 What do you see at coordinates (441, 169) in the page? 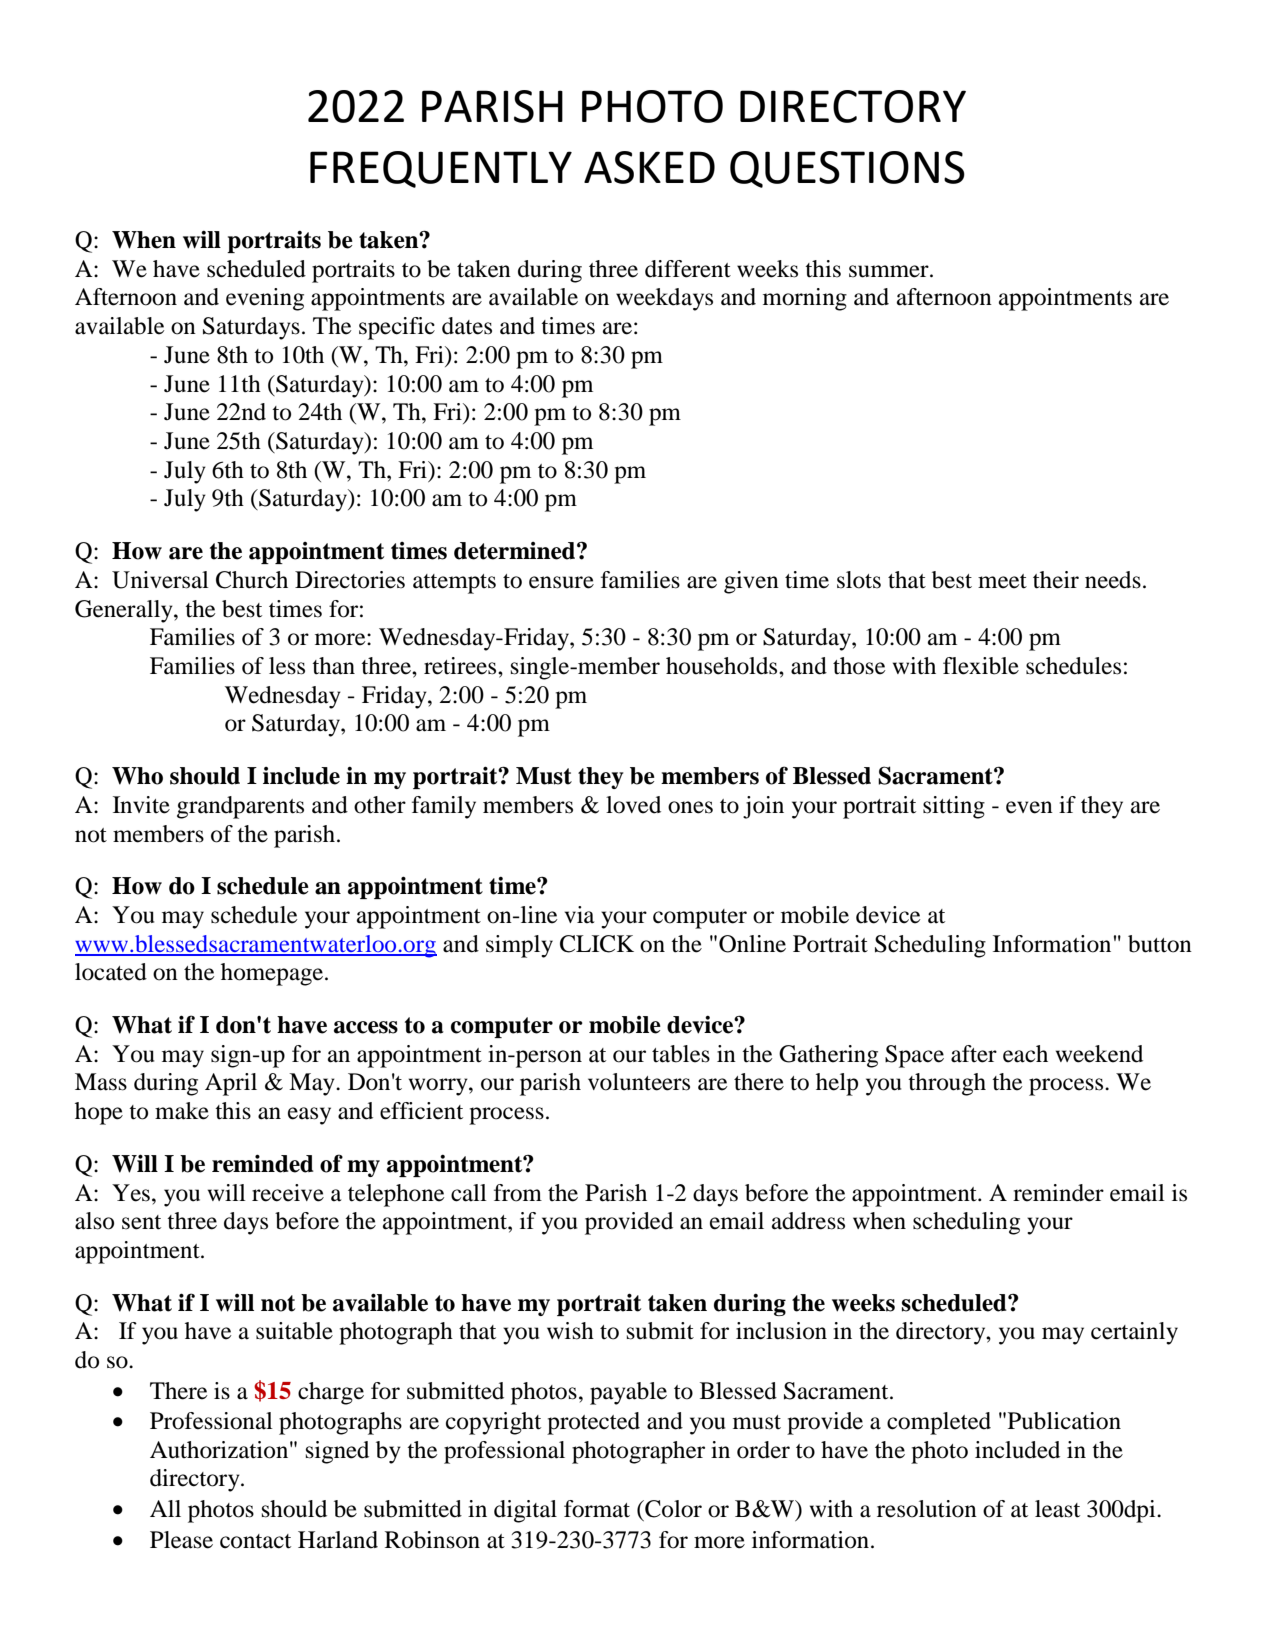
I see `FREQUENTLY` at bounding box center [441, 169].
